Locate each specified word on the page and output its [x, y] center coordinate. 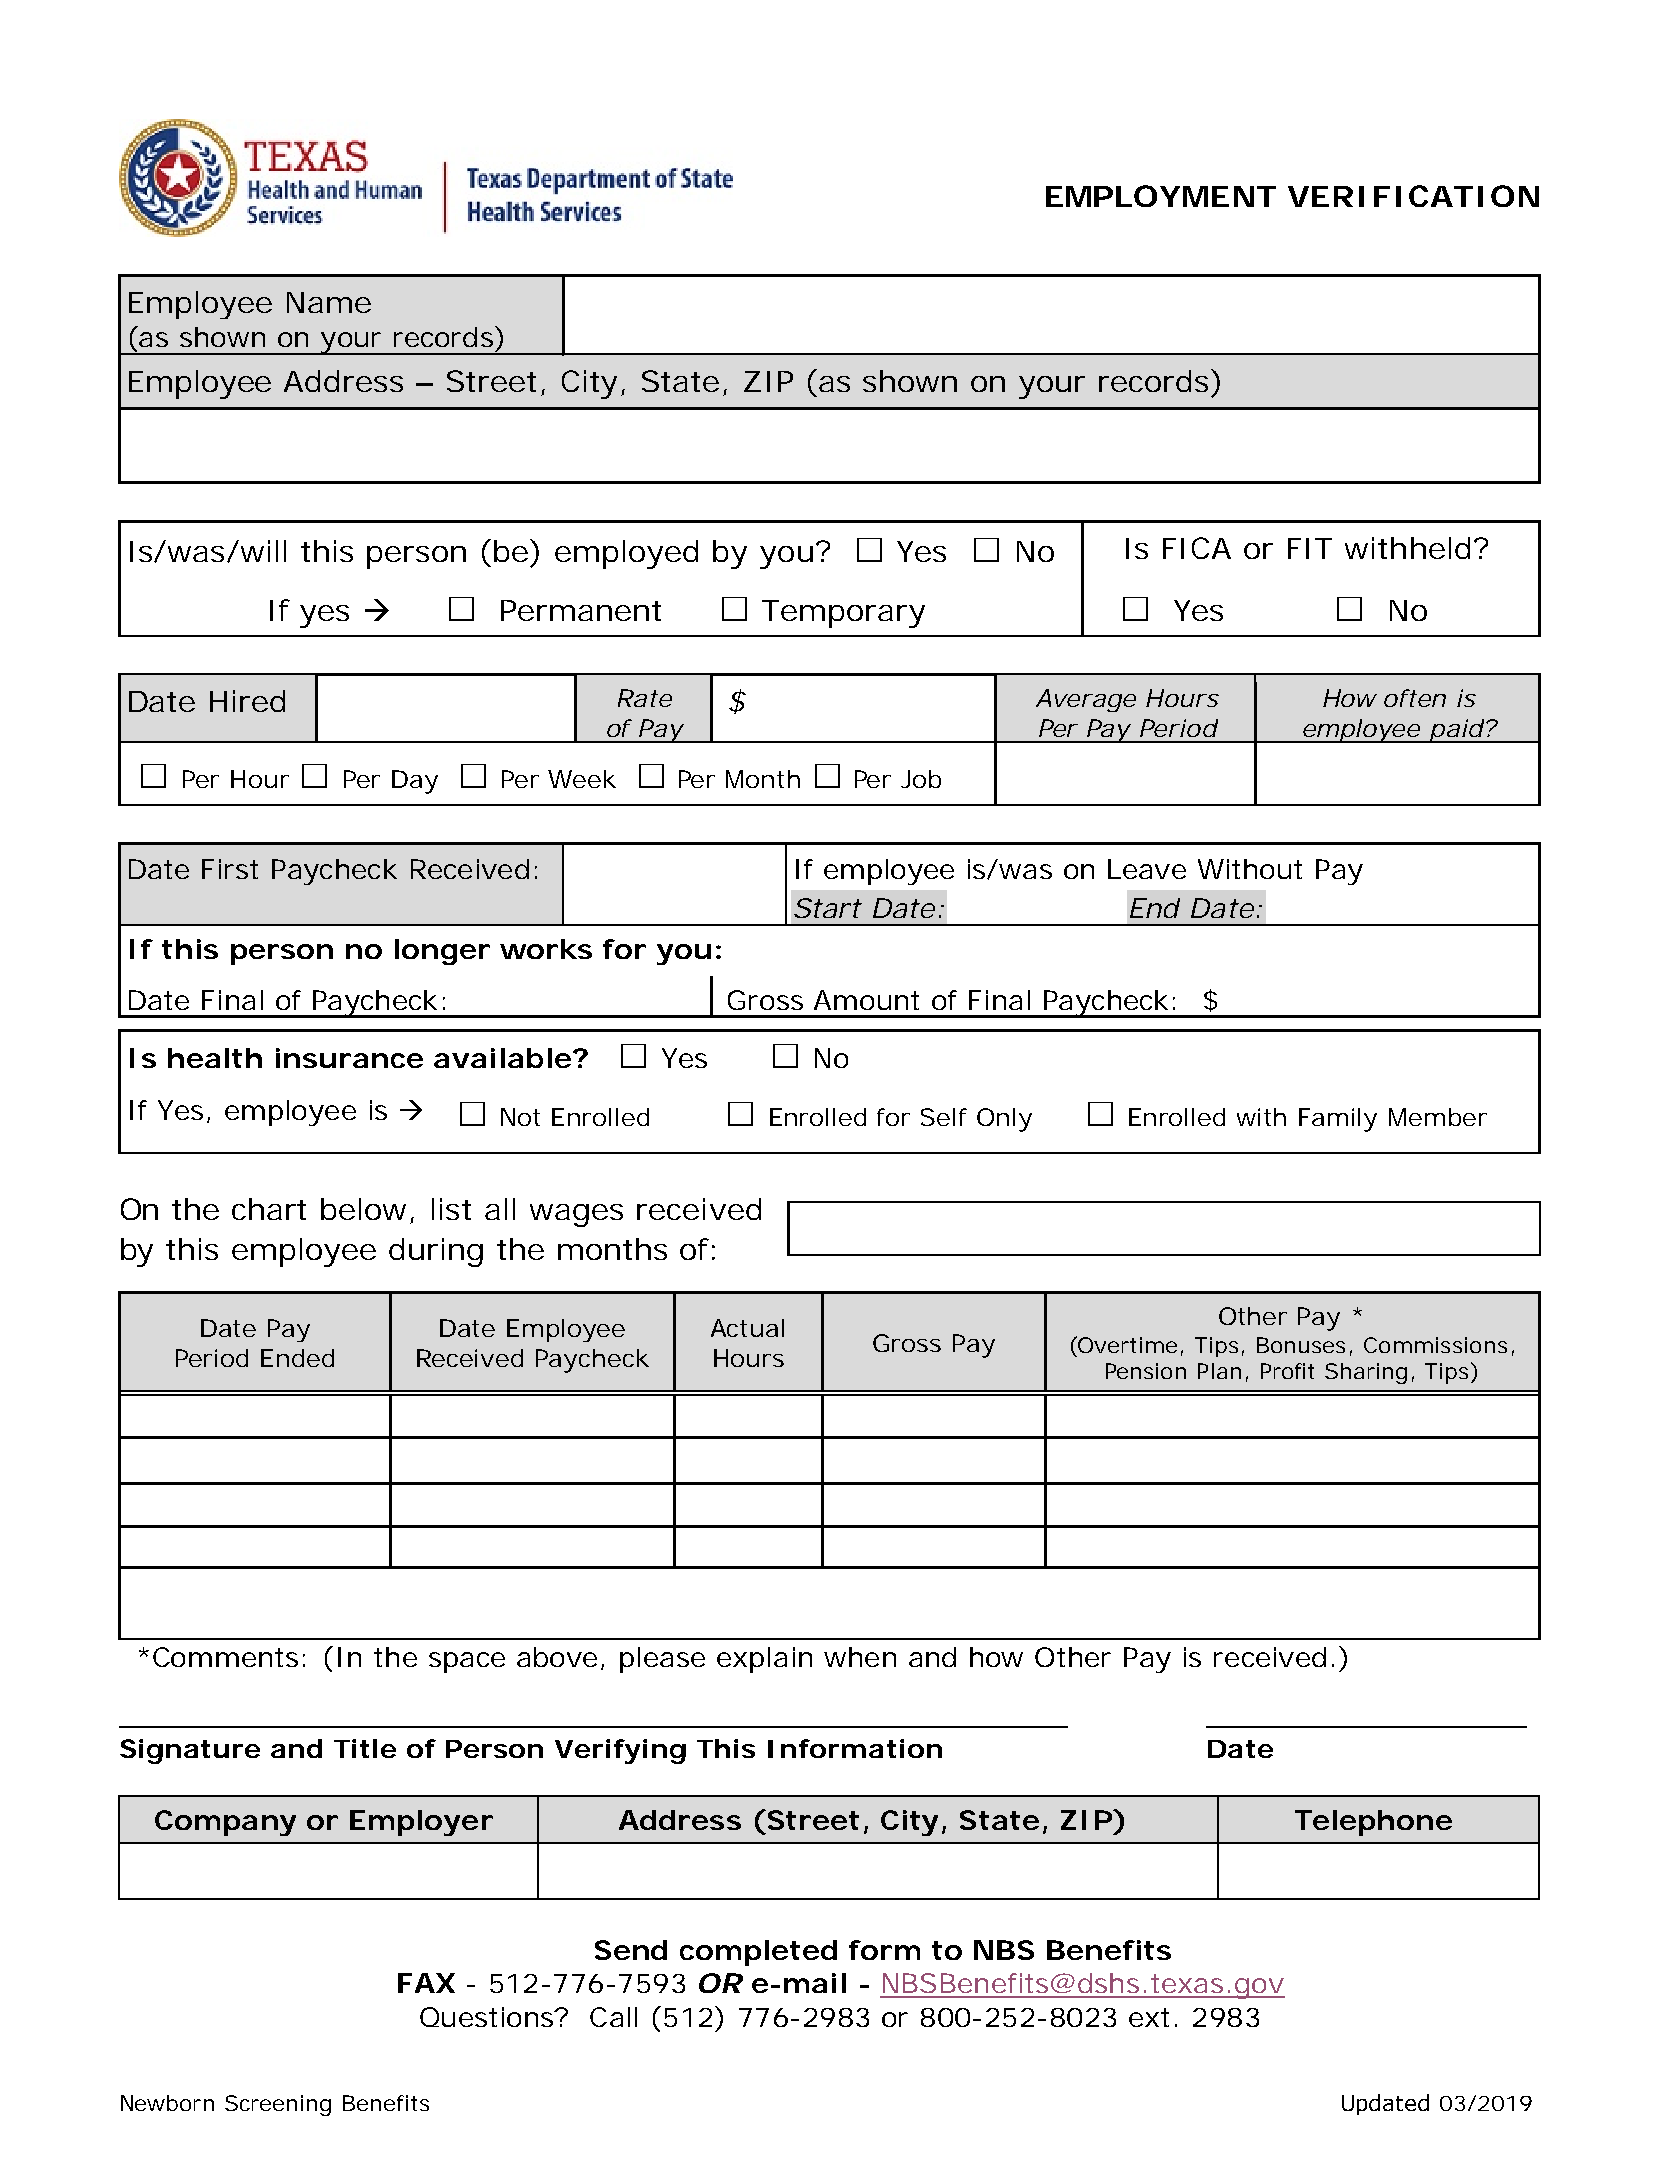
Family [1338, 1120]
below [363, 1209]
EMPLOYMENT [1159, 196]
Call [613, 2017]
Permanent [581, 610]
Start [827, 908]
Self [944, 1117]
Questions [486, 2017]
